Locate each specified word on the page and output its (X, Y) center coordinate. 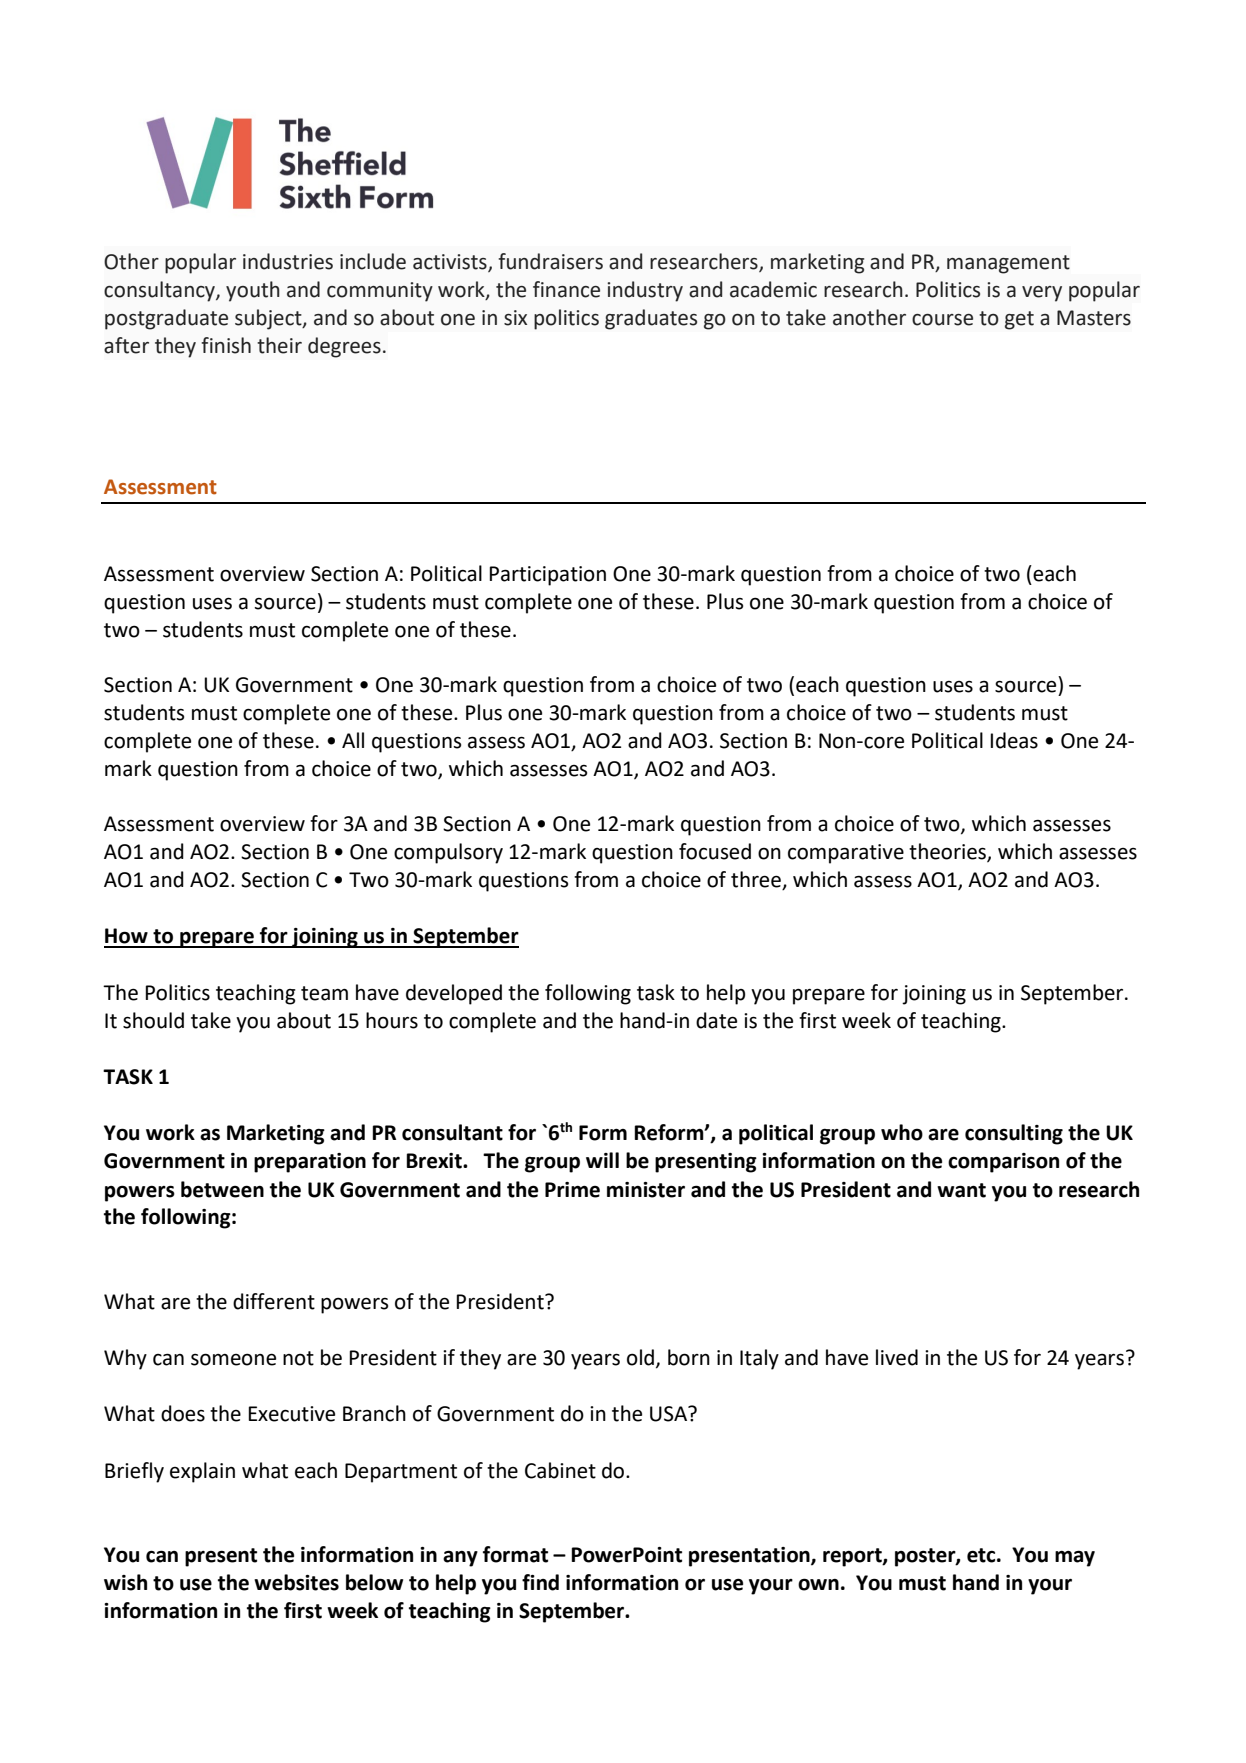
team (324, 993)
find (540, 1582)
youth (253, 291)
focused (715, 851)
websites (296, 1582)
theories (948, 852)
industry (645, 291)
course (942, 320)
